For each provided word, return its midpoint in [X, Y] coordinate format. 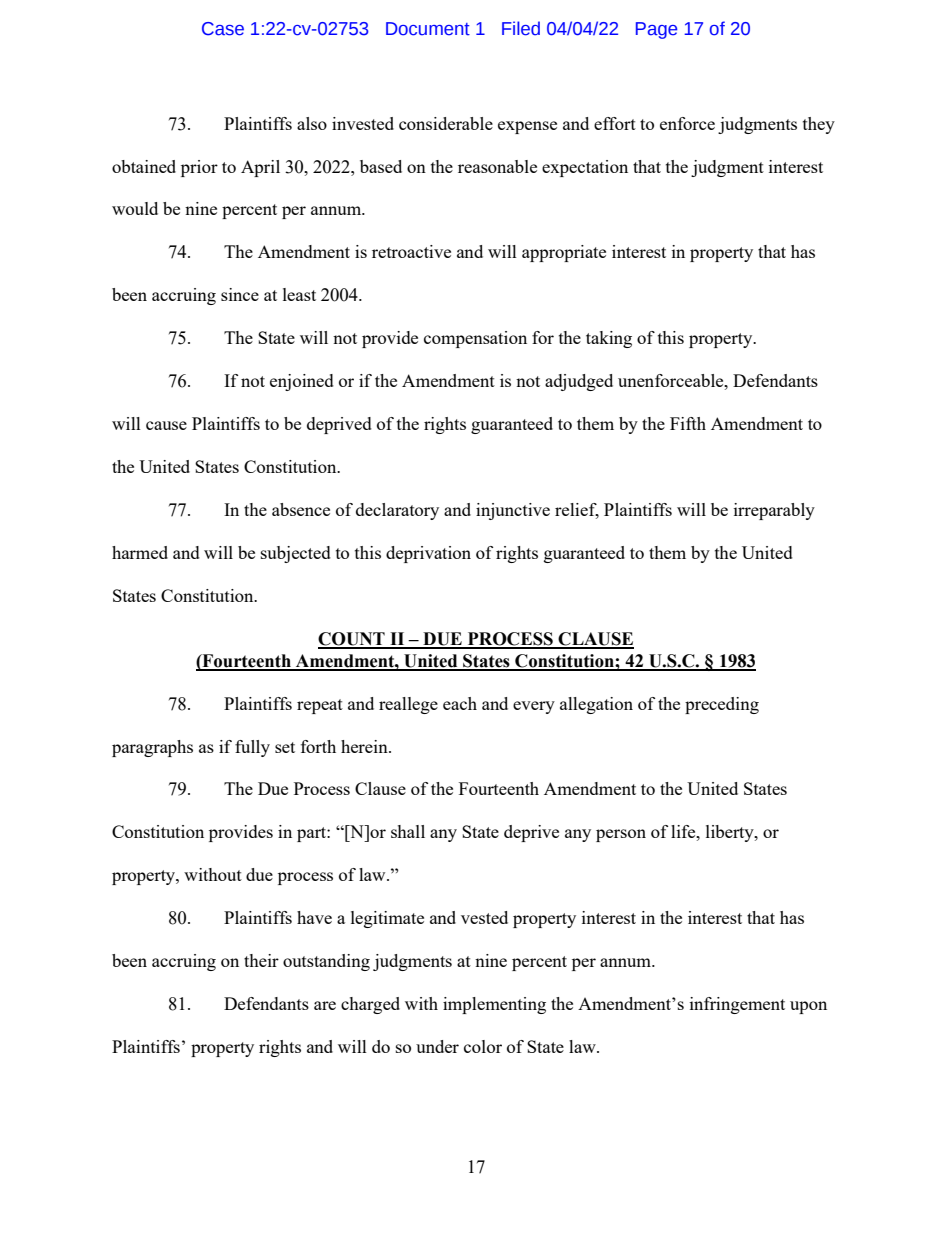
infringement [737, 1005]
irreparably [774, 511]
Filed [521, 28]
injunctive [513, 511]
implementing [494, 1005]
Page [656, 30]
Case [223, 29]
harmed [140, 552]
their [261, 960]
